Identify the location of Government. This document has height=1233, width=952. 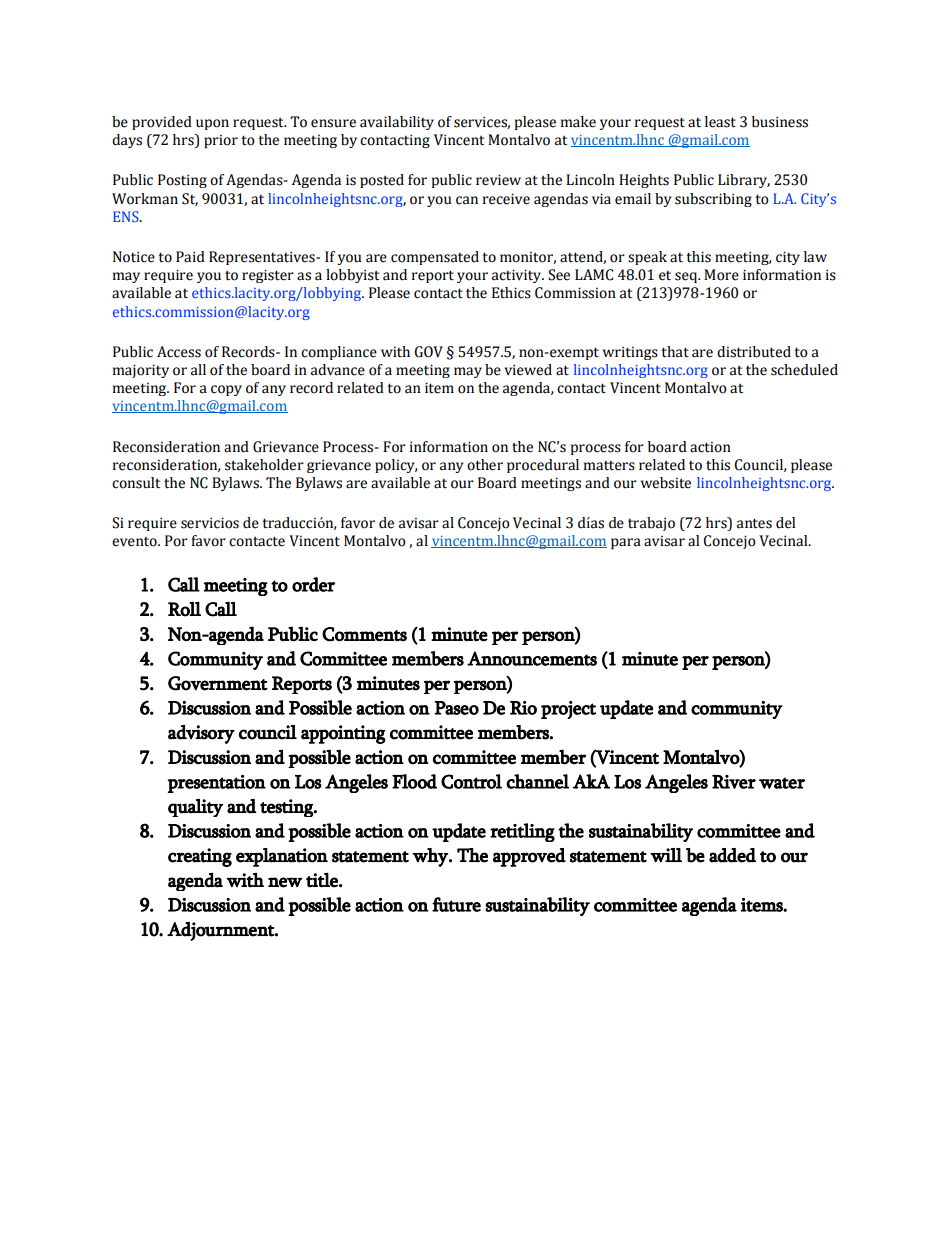
(218, 683).
